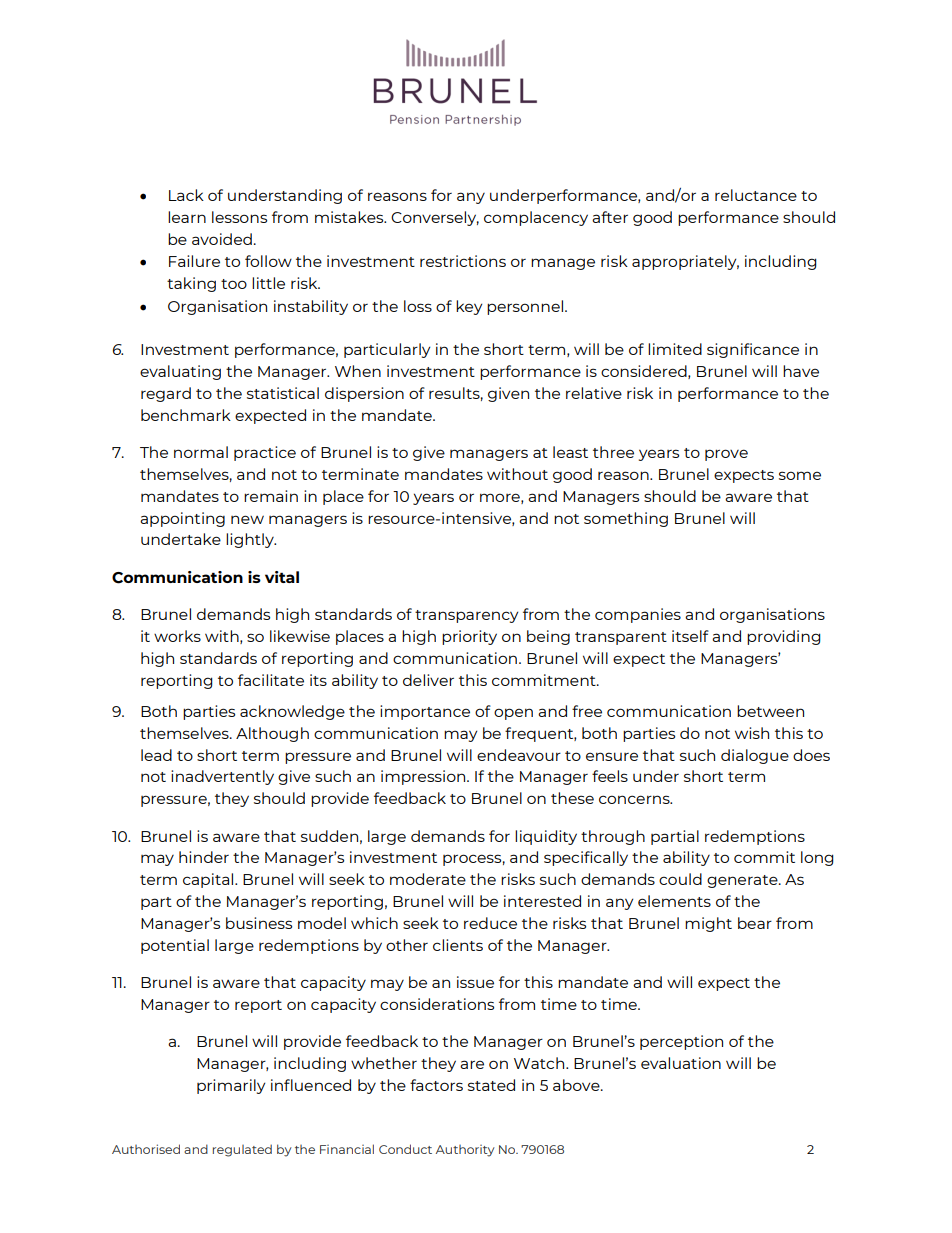 Image resolution: width=952 pixels, height=1233 pixels. What do you see at coordinates (546, 837) in the screenshot?
I see `liquidity` at bounding box center [546, 837].
